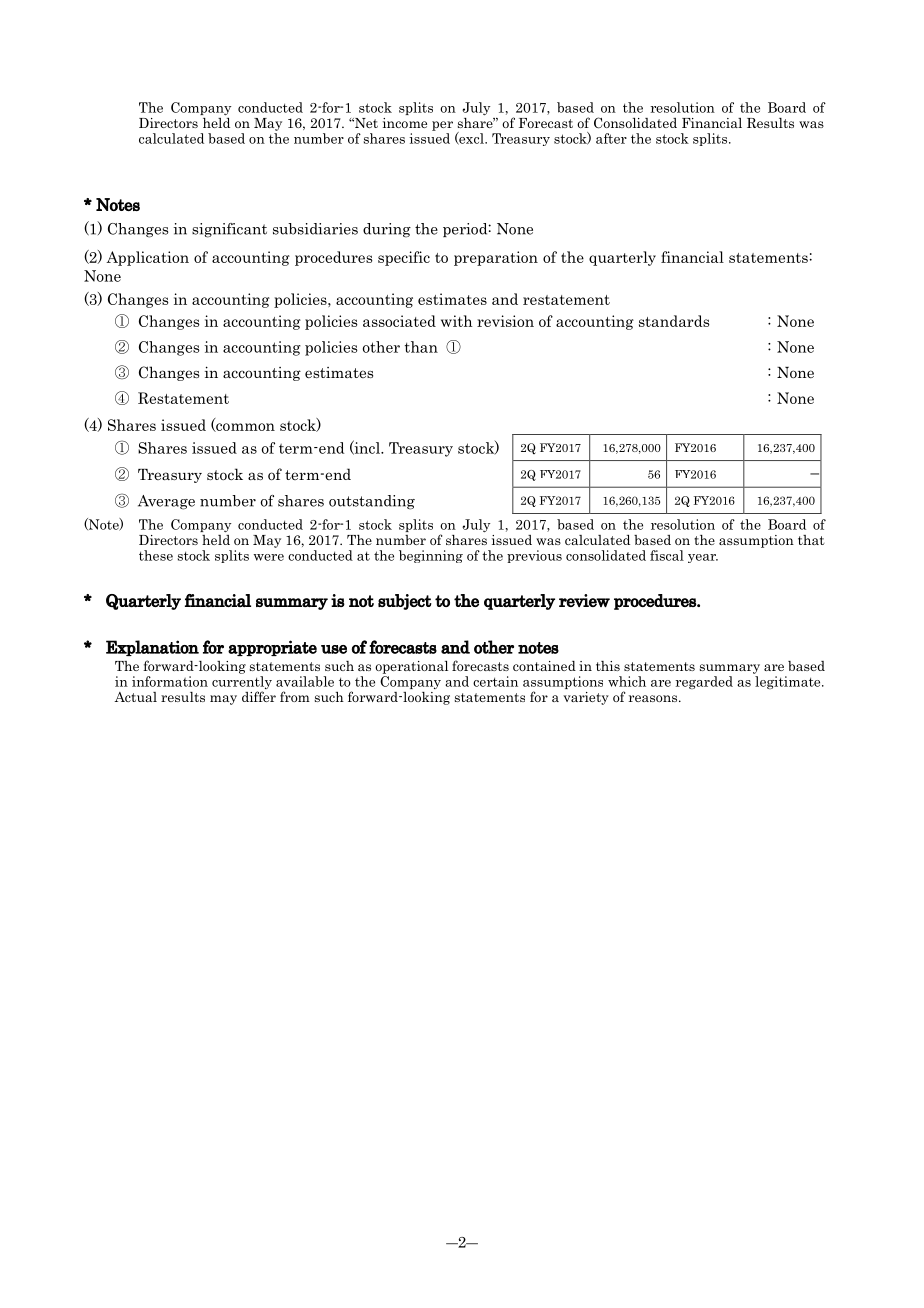  I want to click on income, so click(405, 123).
